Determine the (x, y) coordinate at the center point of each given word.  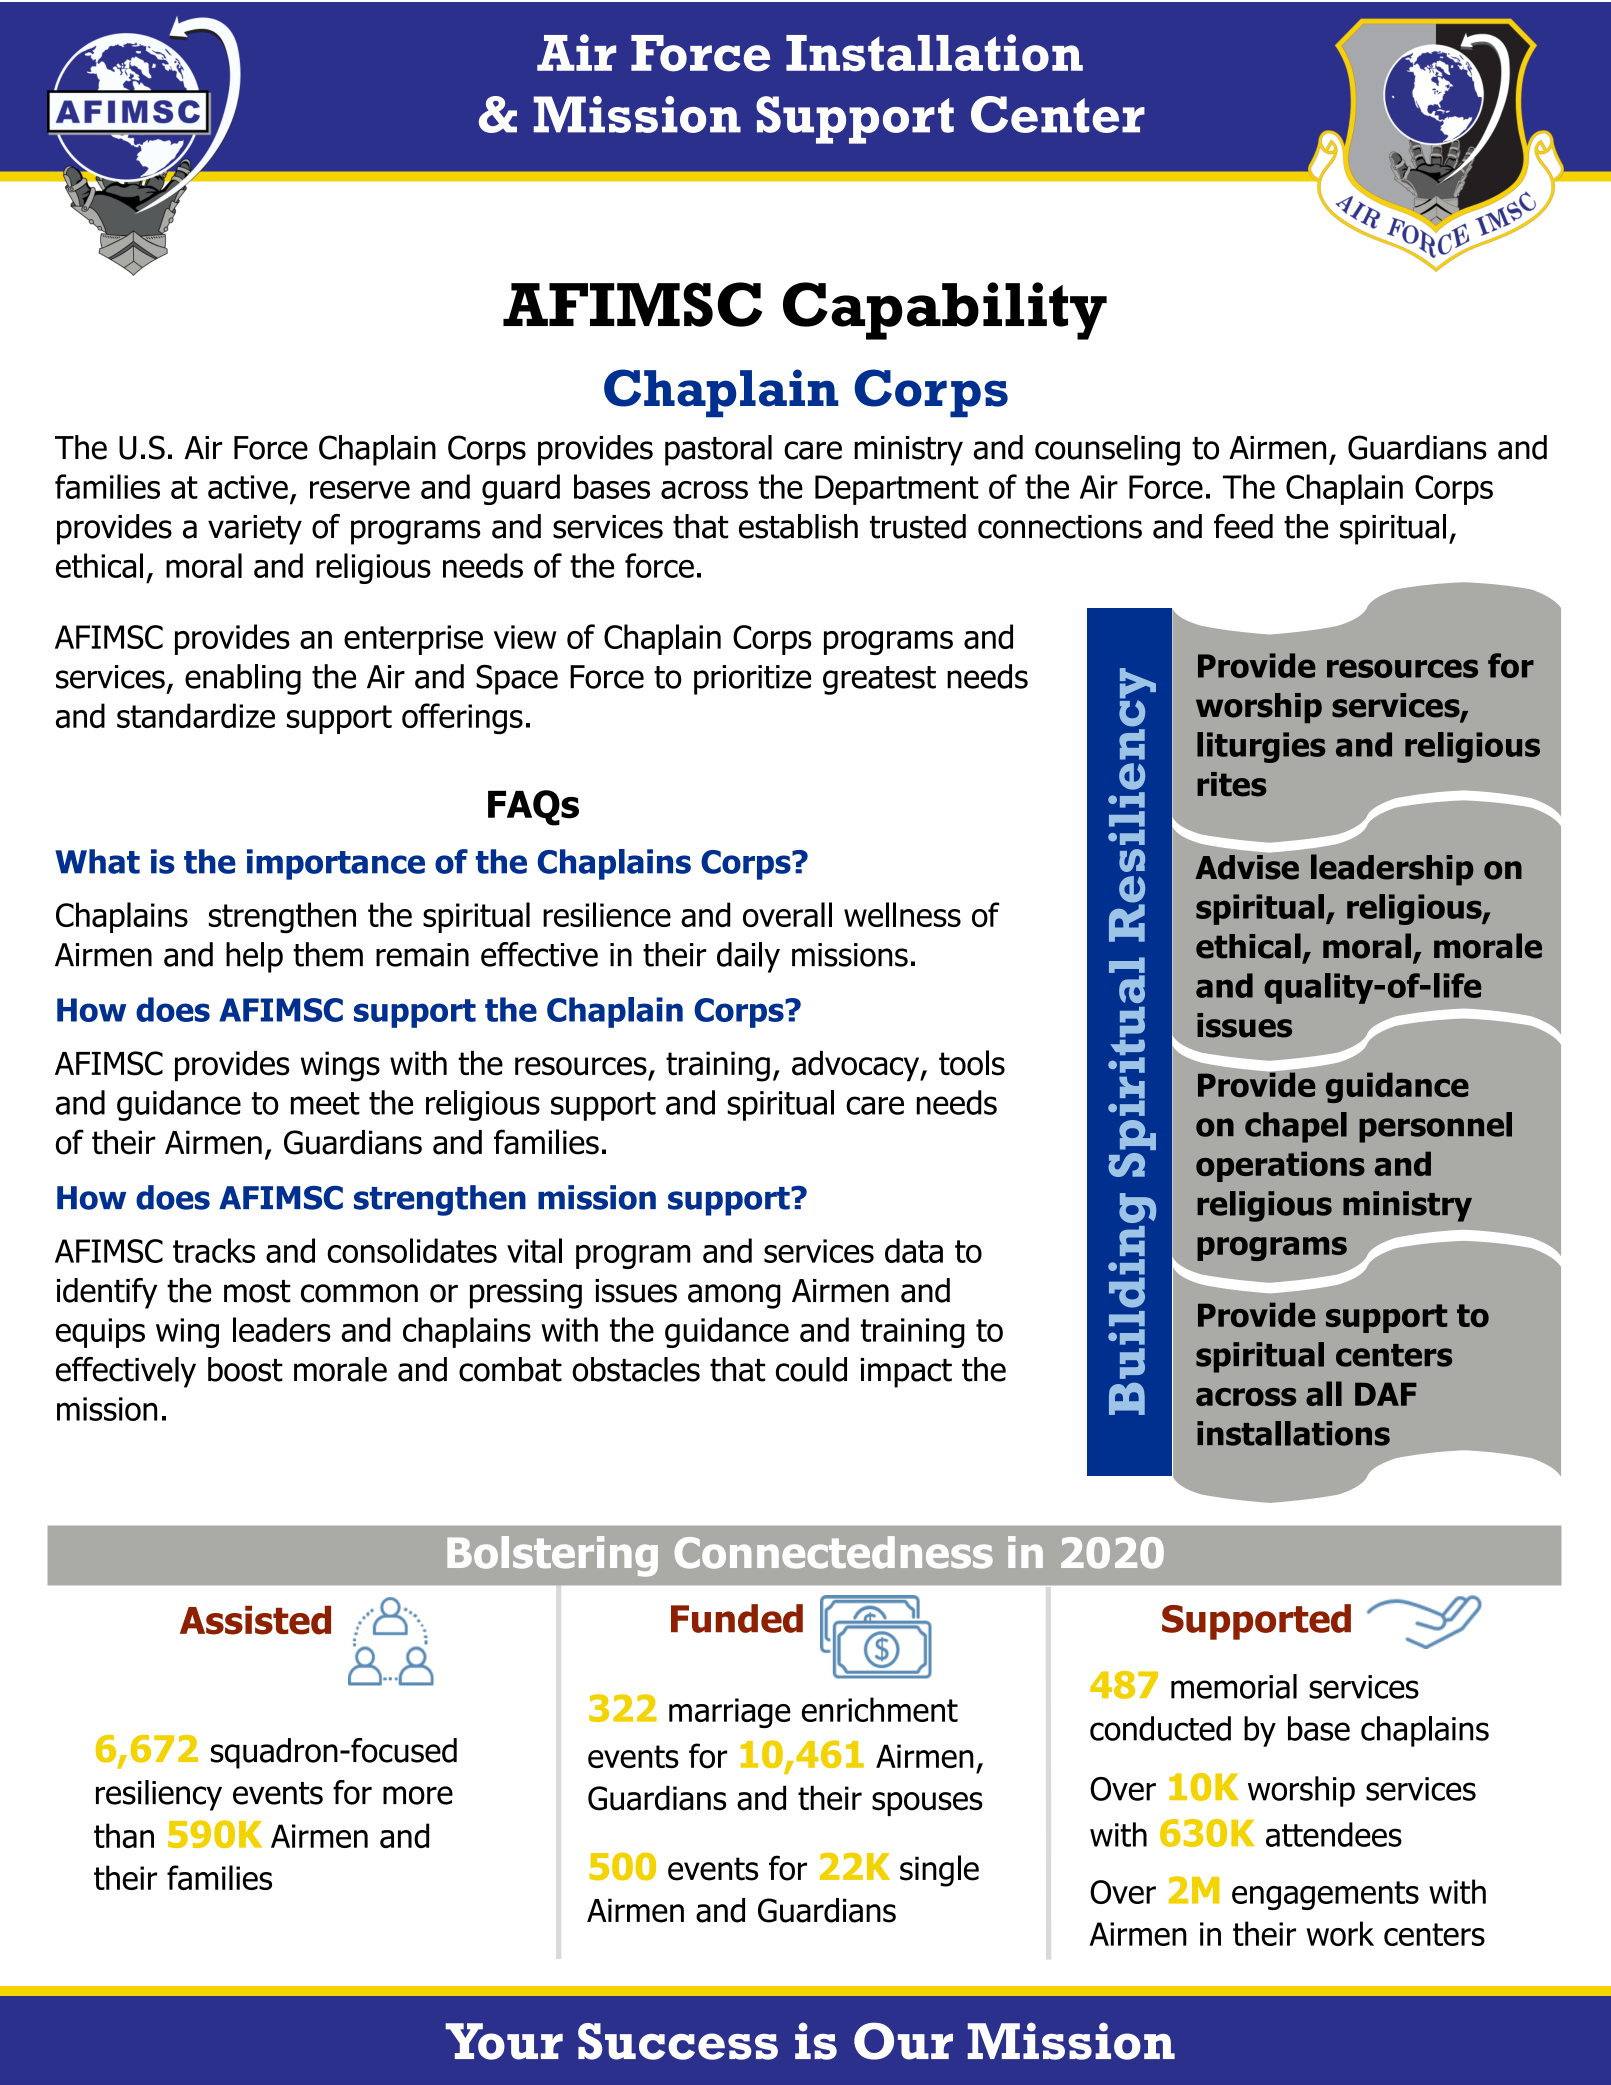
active (248, 487)
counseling (1107, 450)
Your (504, 2041)
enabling (243, 679)
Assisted (255, 1620)
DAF (1386, 1394)
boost (245, 1369)
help (254, 957)
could (811, 1369)
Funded (737, 1618)
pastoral (718, 450)
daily (748, 957)
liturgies (1261, 747)
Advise (1247, 866)
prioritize (752, 680)
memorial (1234, 1686)
